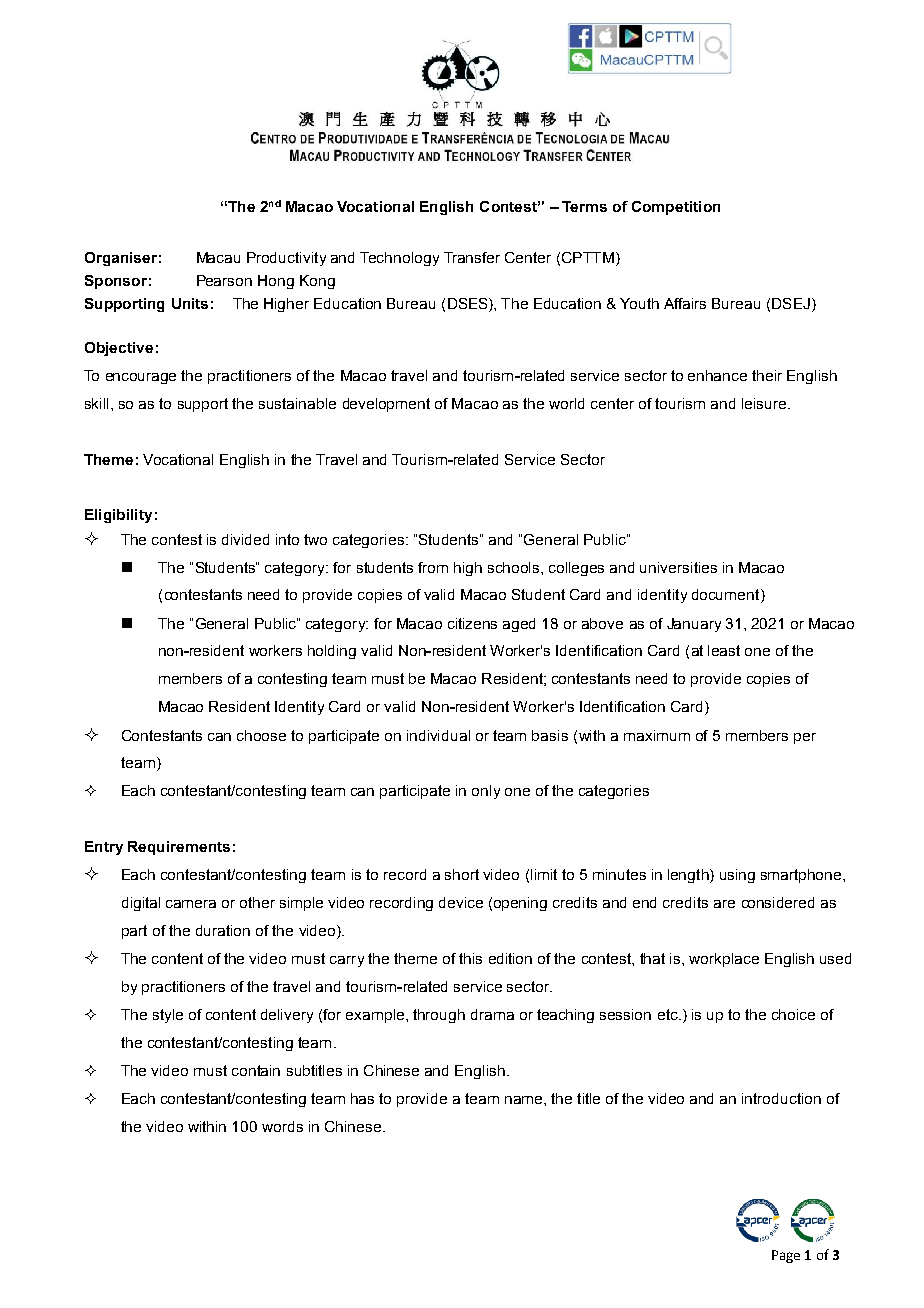 Image resolution: width=924 pixels, height=1308 pixels. I want to click on name, so click(525, 1100).
